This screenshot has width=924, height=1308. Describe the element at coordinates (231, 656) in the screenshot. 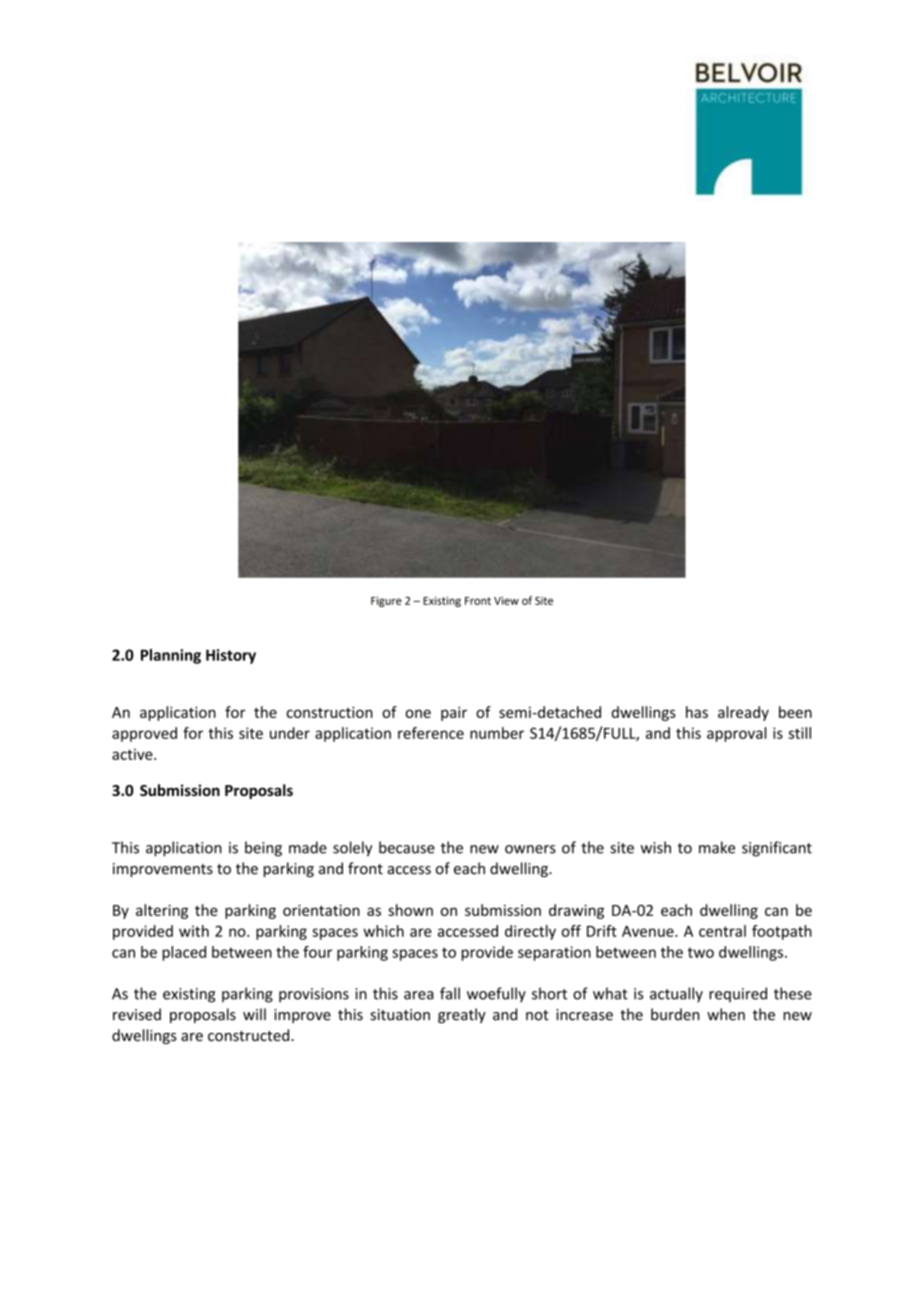

I see `History` at that location.
